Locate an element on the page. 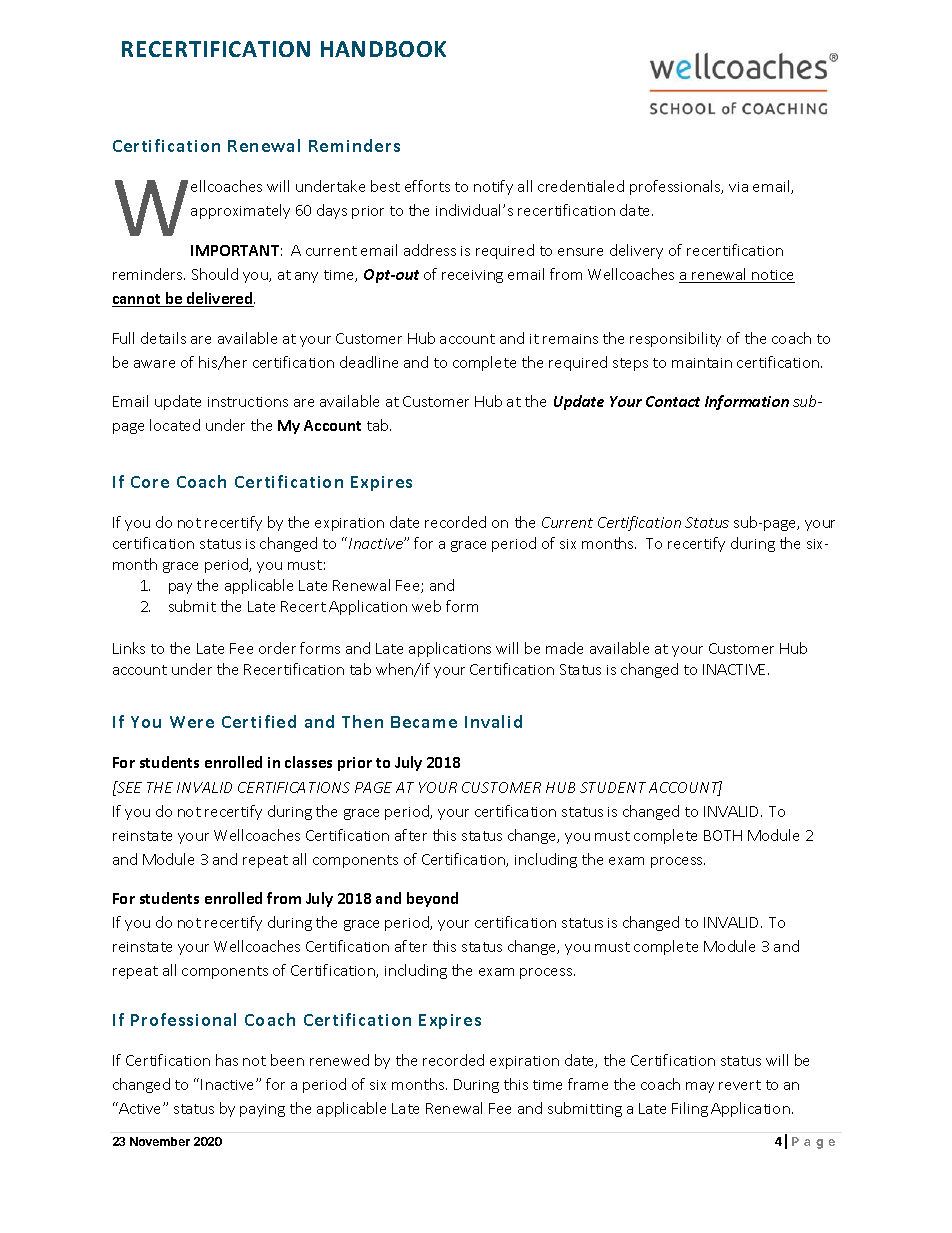 The width and height of the document is (952, 1233). HANDBOOK is located at coordinates (383, 49).
